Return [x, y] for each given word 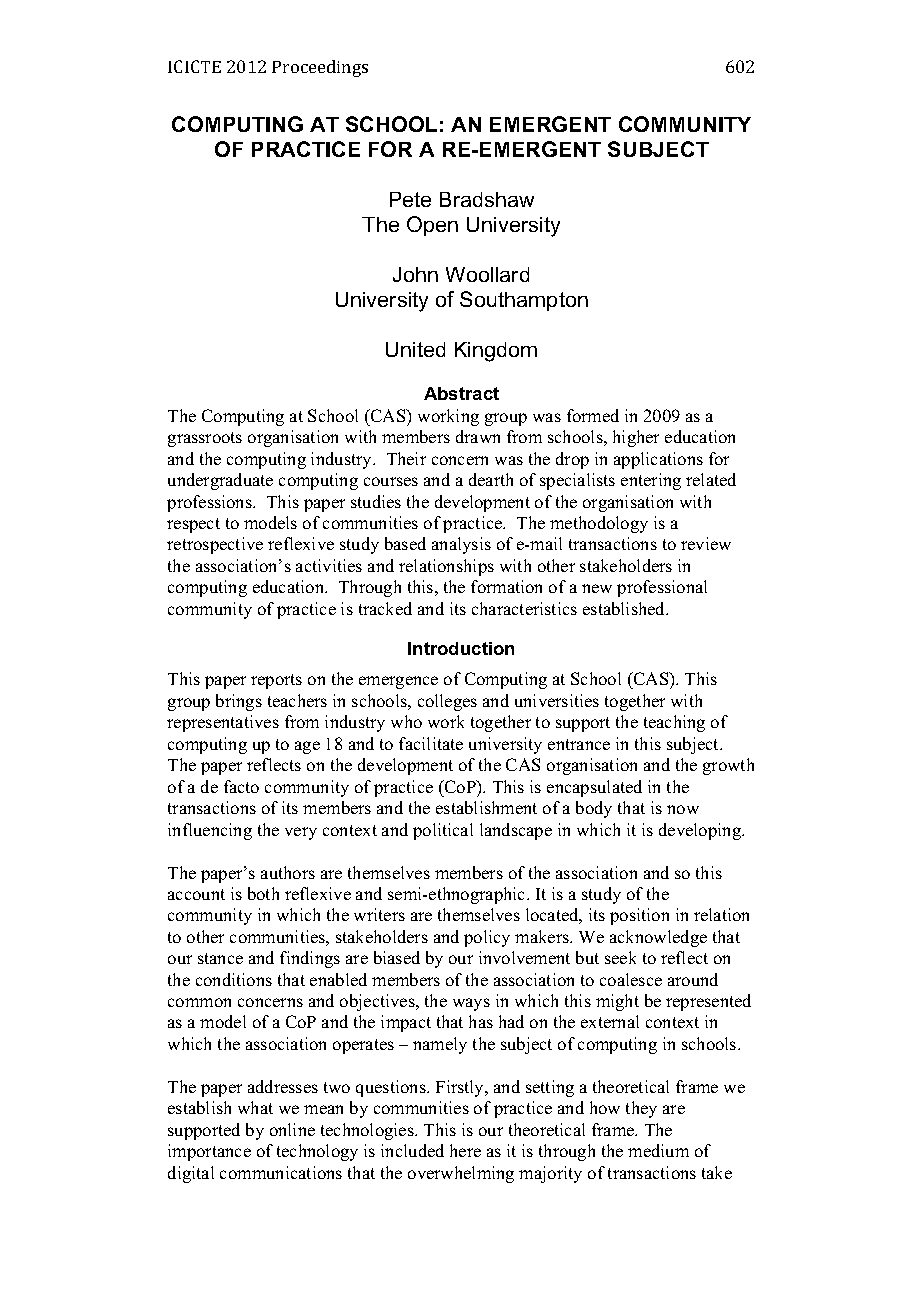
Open [432, 226]
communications [281, 1172]
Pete [410, 199]
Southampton [524, 301]
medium [658, 1150]
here [465, 1150]
